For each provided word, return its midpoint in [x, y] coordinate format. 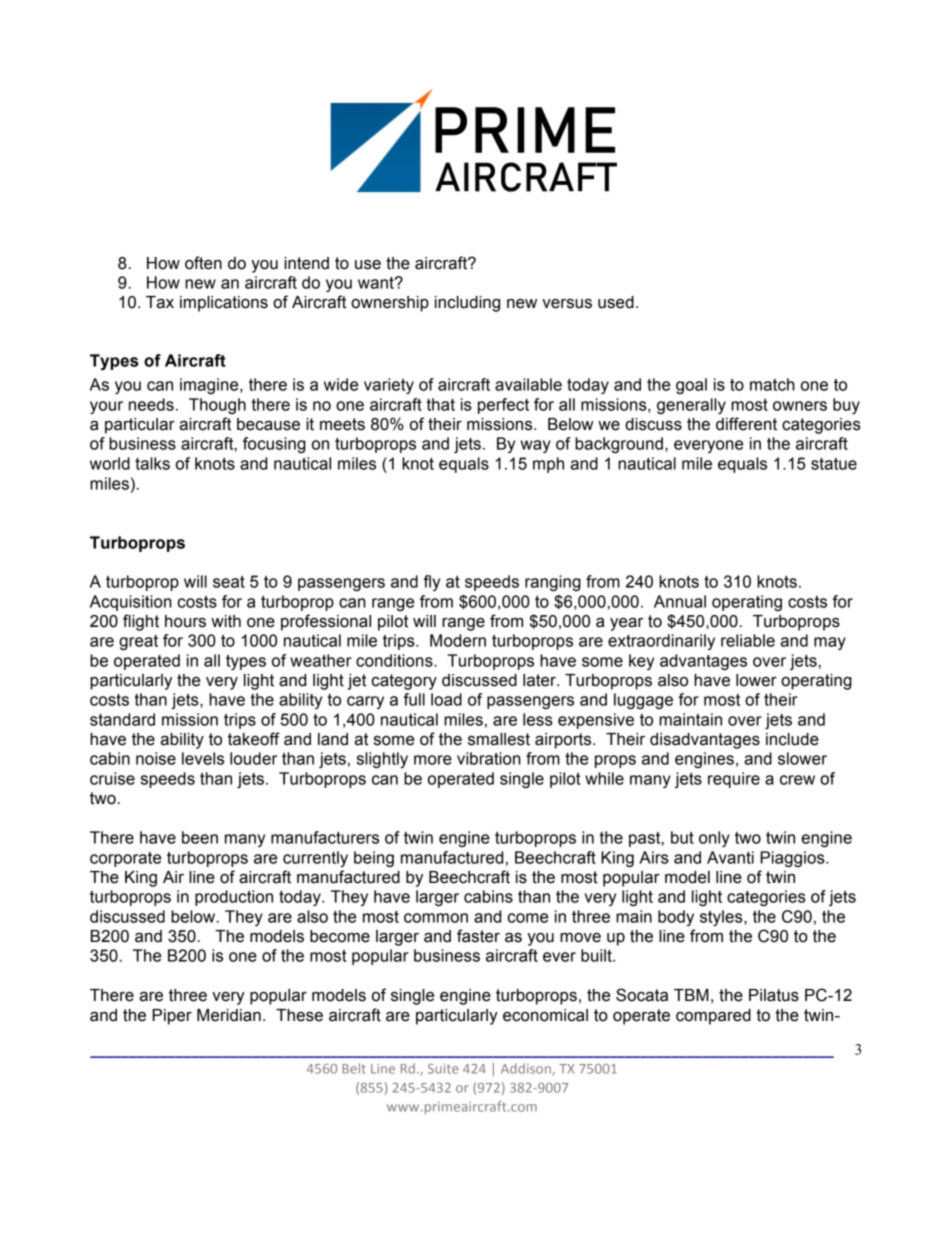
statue [834, 464]
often [203, 263]
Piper [172, 1017]
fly [432, 583]
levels [203, 758]
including [467, 304]
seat [229, 581]
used [616, 302]
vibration [489, 758]
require [734, 780]
